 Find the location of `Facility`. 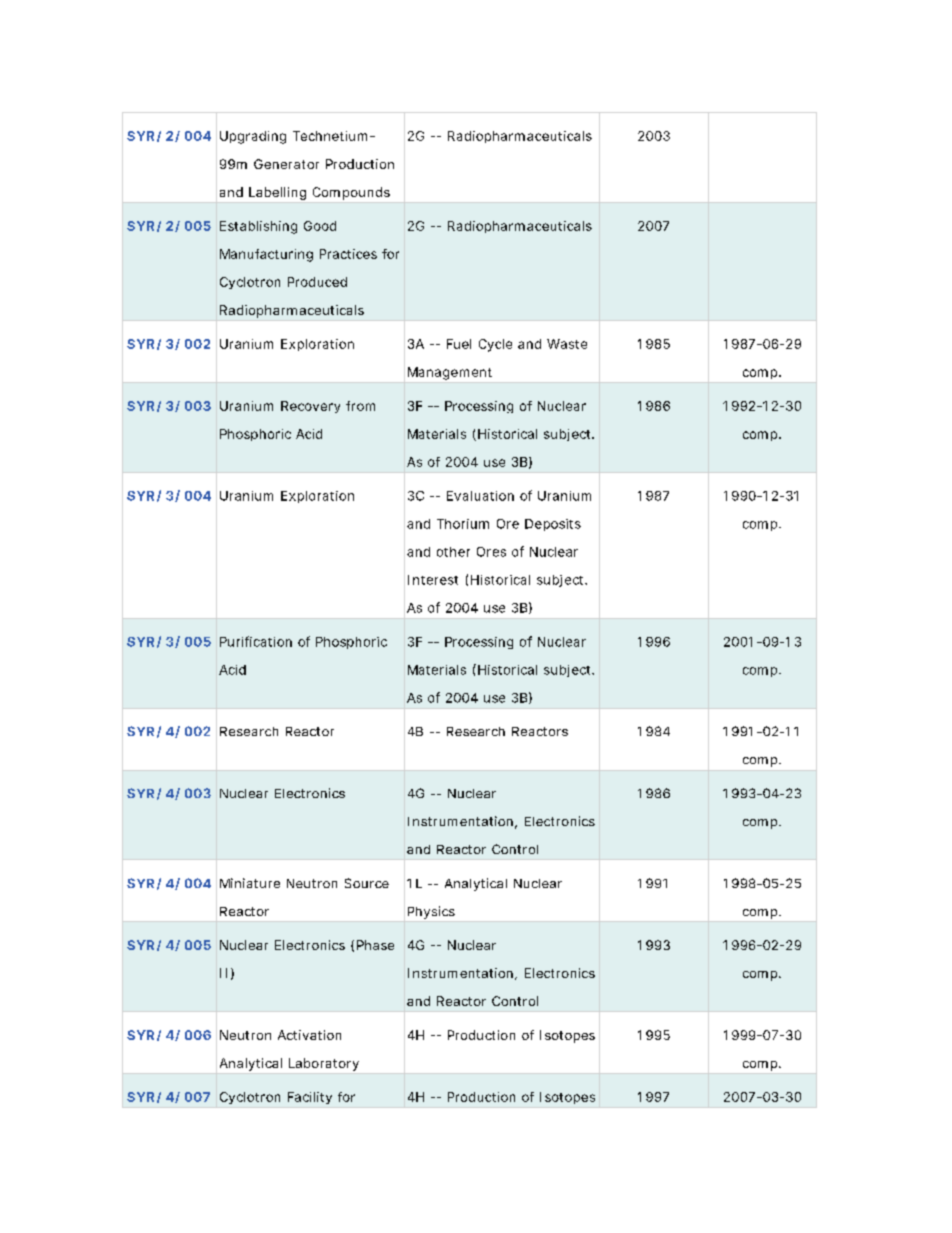

Facility is located at coordinates (310, 1098).
